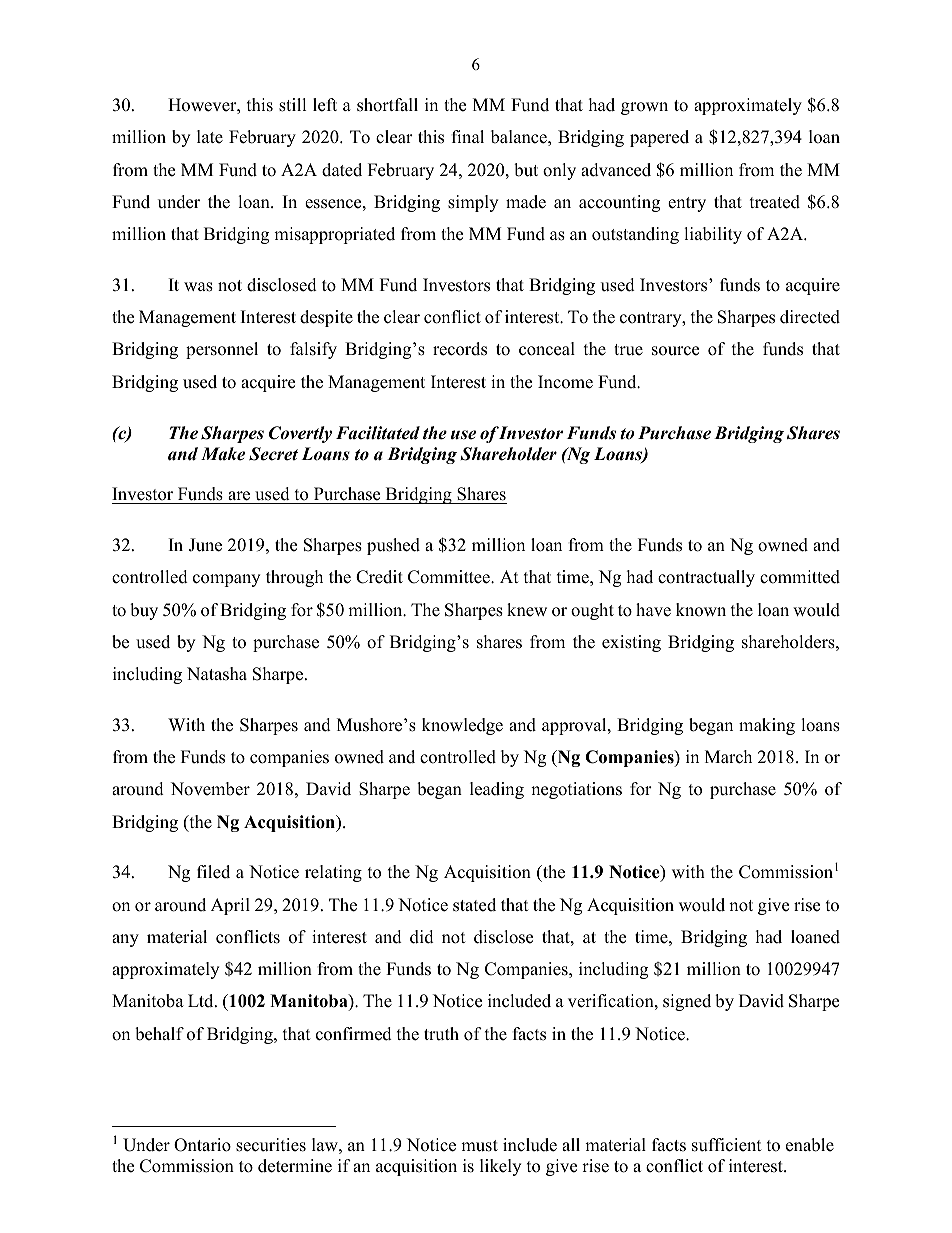  Describe the element at coordinates (217, 674) in the document. I see `Natasha` at that location.
